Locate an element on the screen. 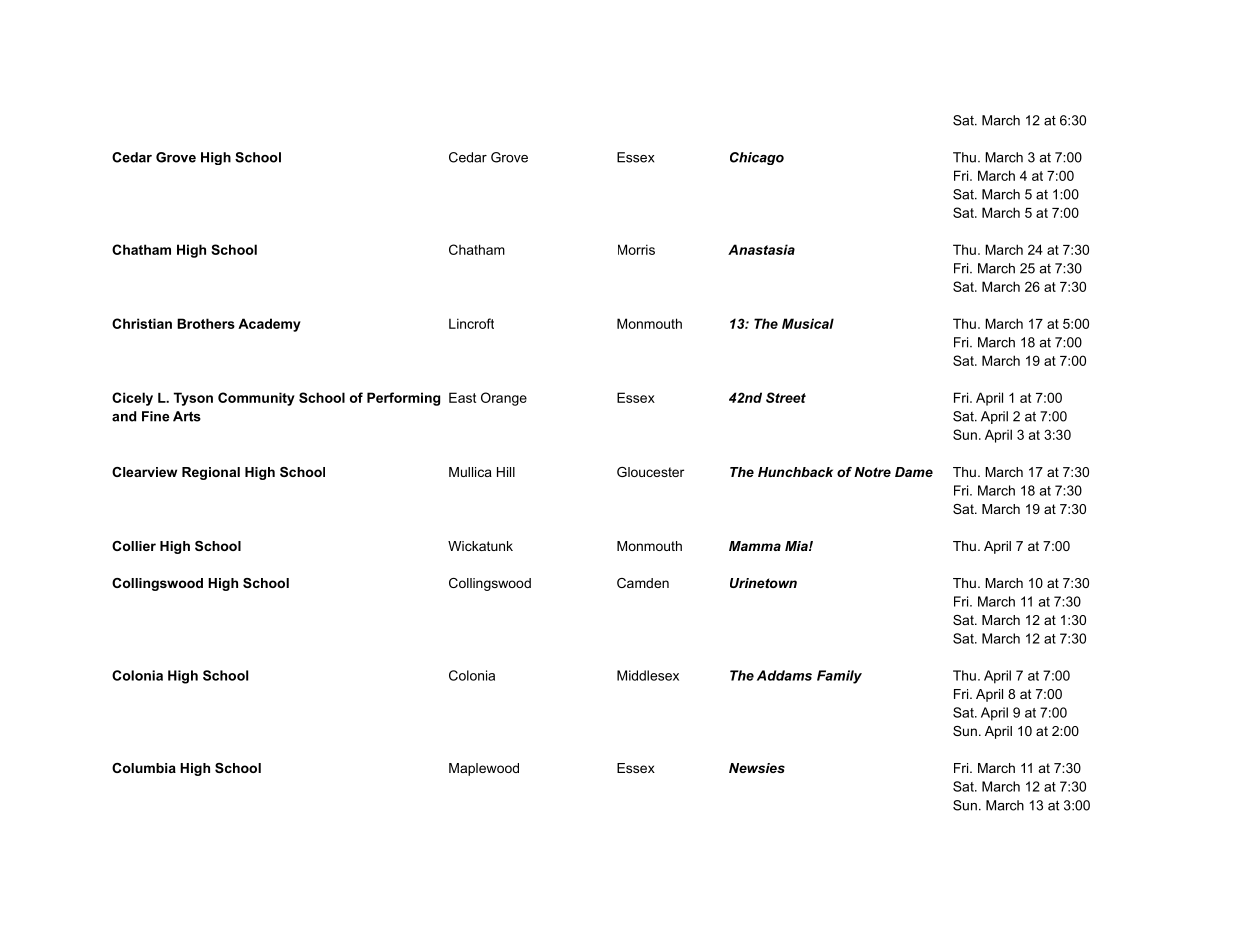 The image size is (1233, 952). Hill is located at coordinates (506, 472).
